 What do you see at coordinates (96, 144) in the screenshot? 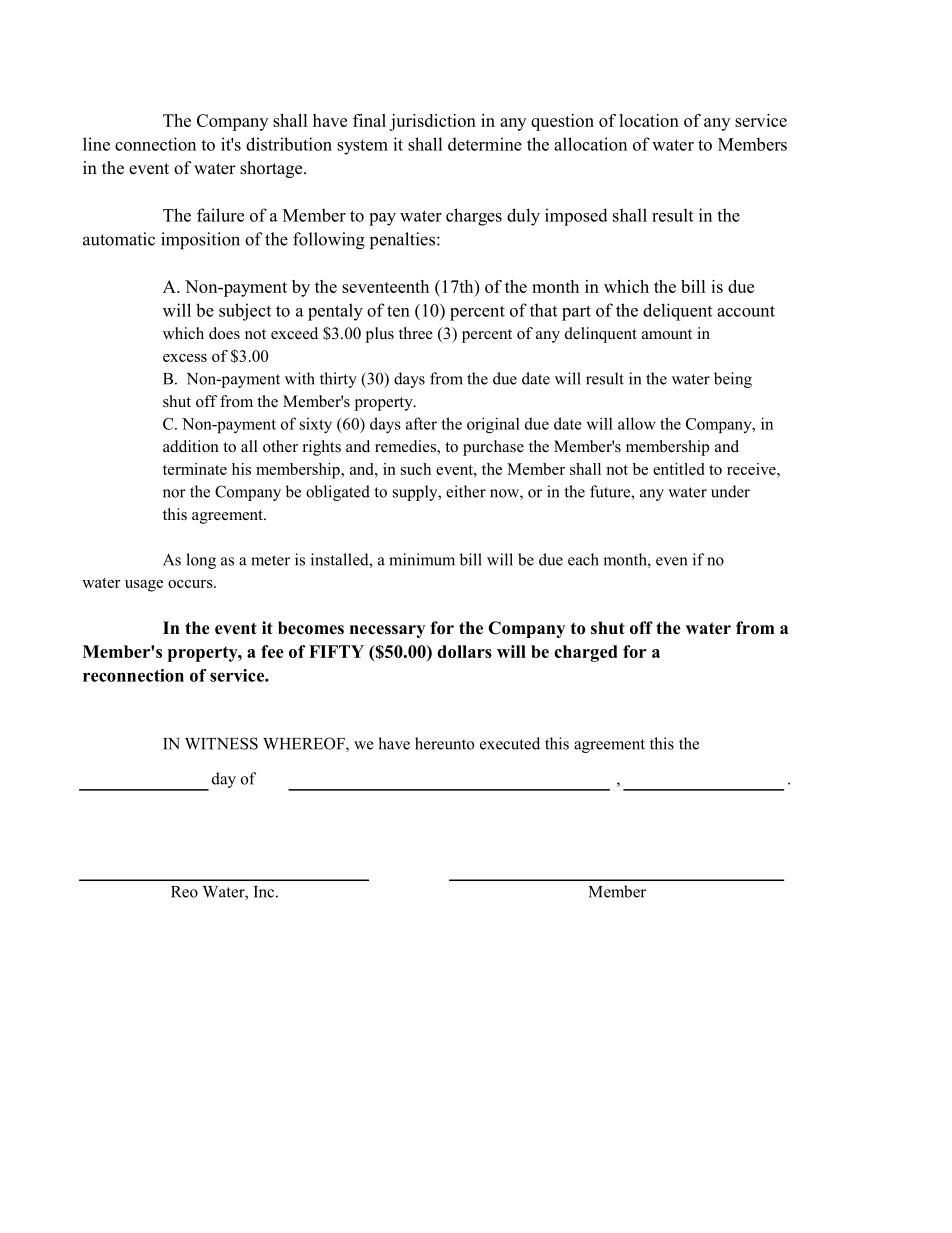
I see `line` at bounding box center [96, 144].
